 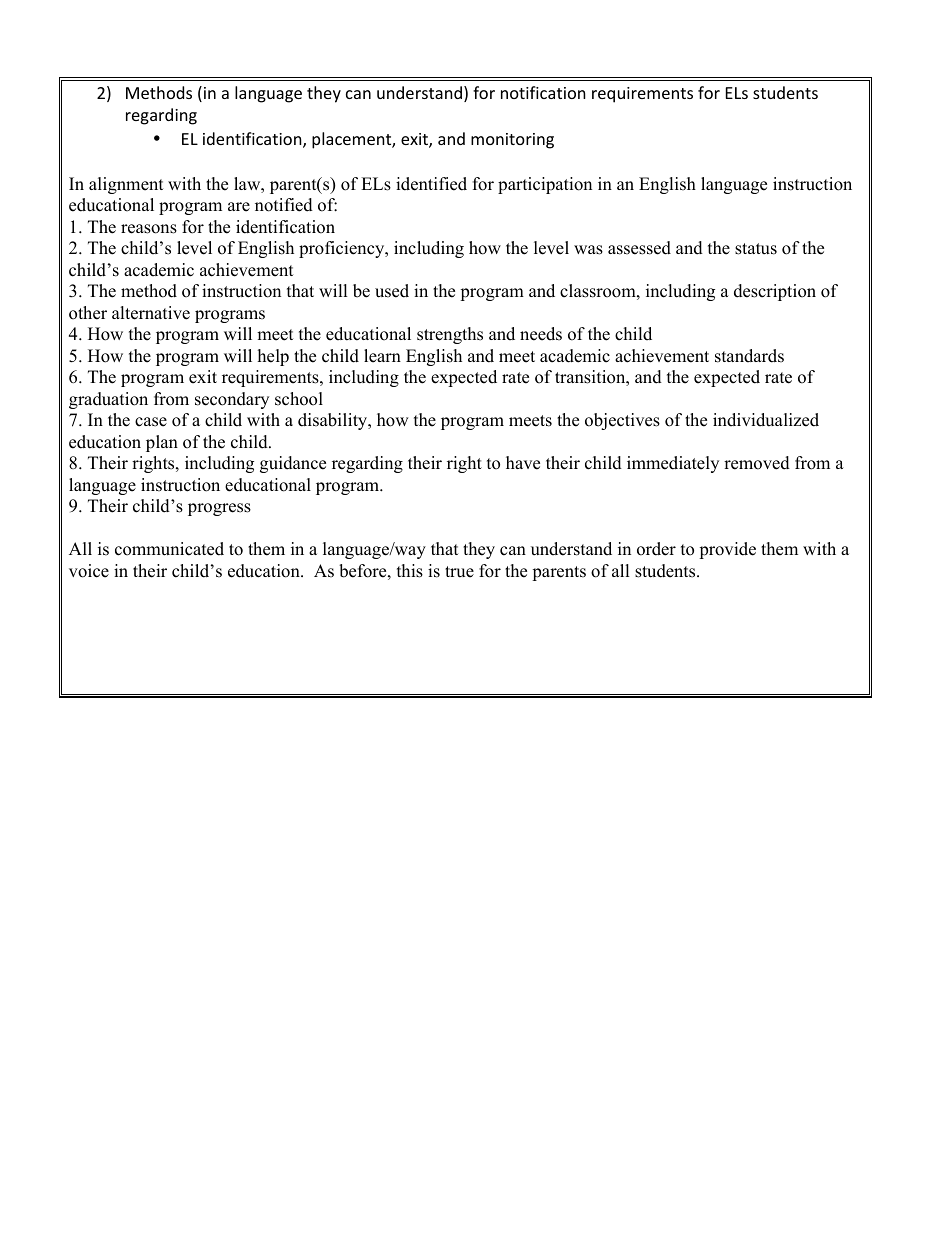 I want to click on alignment, so click(x=126, y=185).
